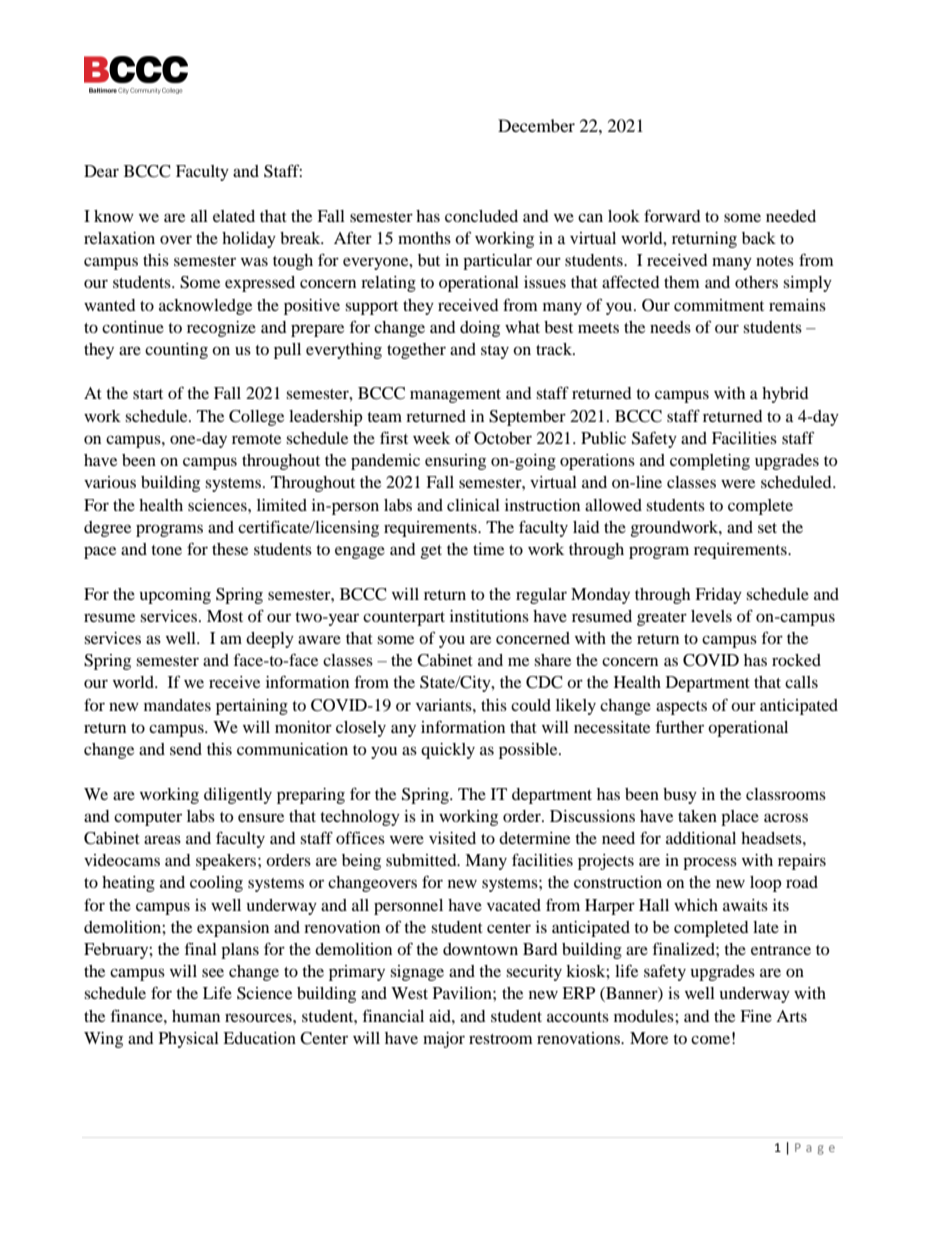  I want to click on further, so click(680, 726).
